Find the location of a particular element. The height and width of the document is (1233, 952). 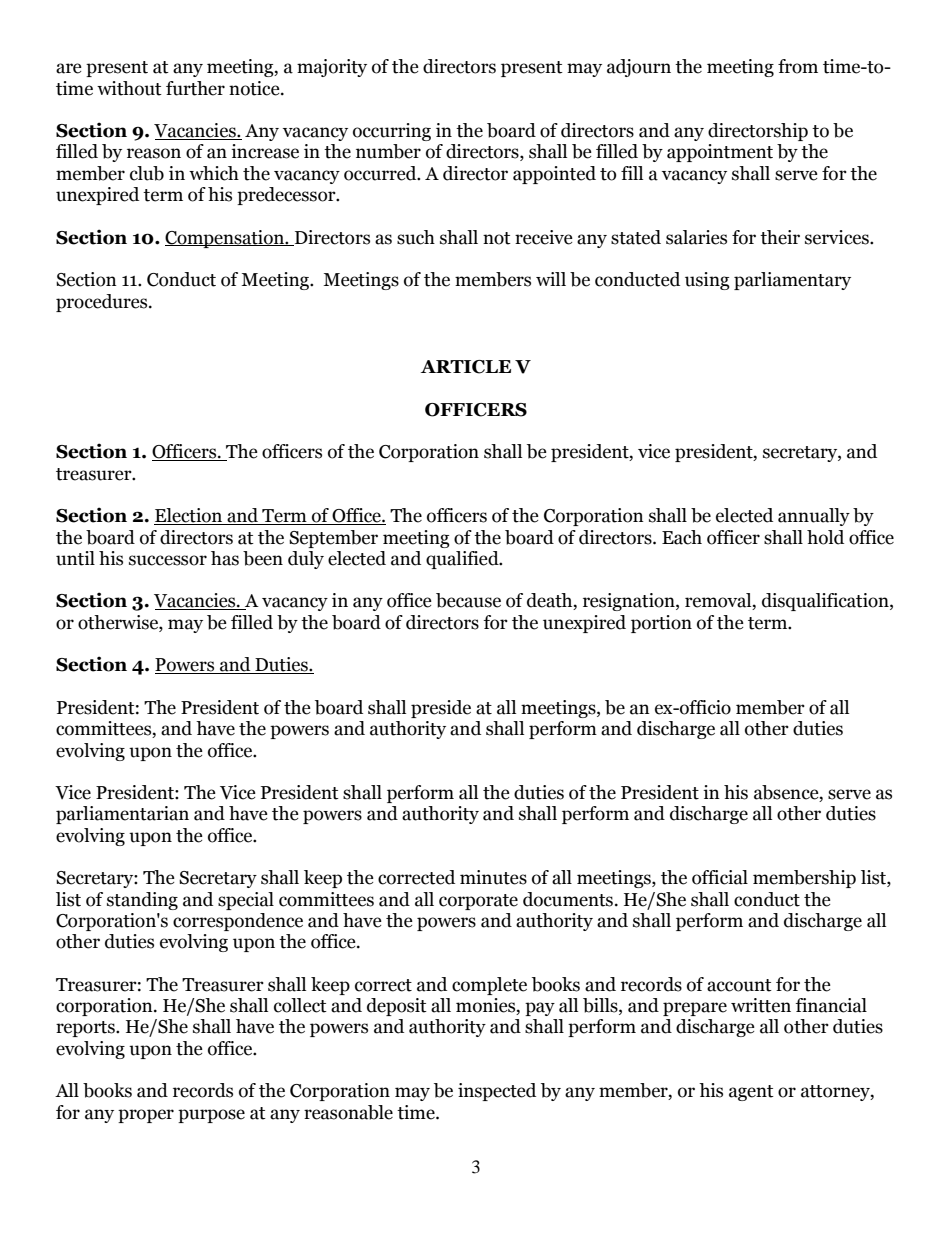

further is located at coordinates (195, 88).
